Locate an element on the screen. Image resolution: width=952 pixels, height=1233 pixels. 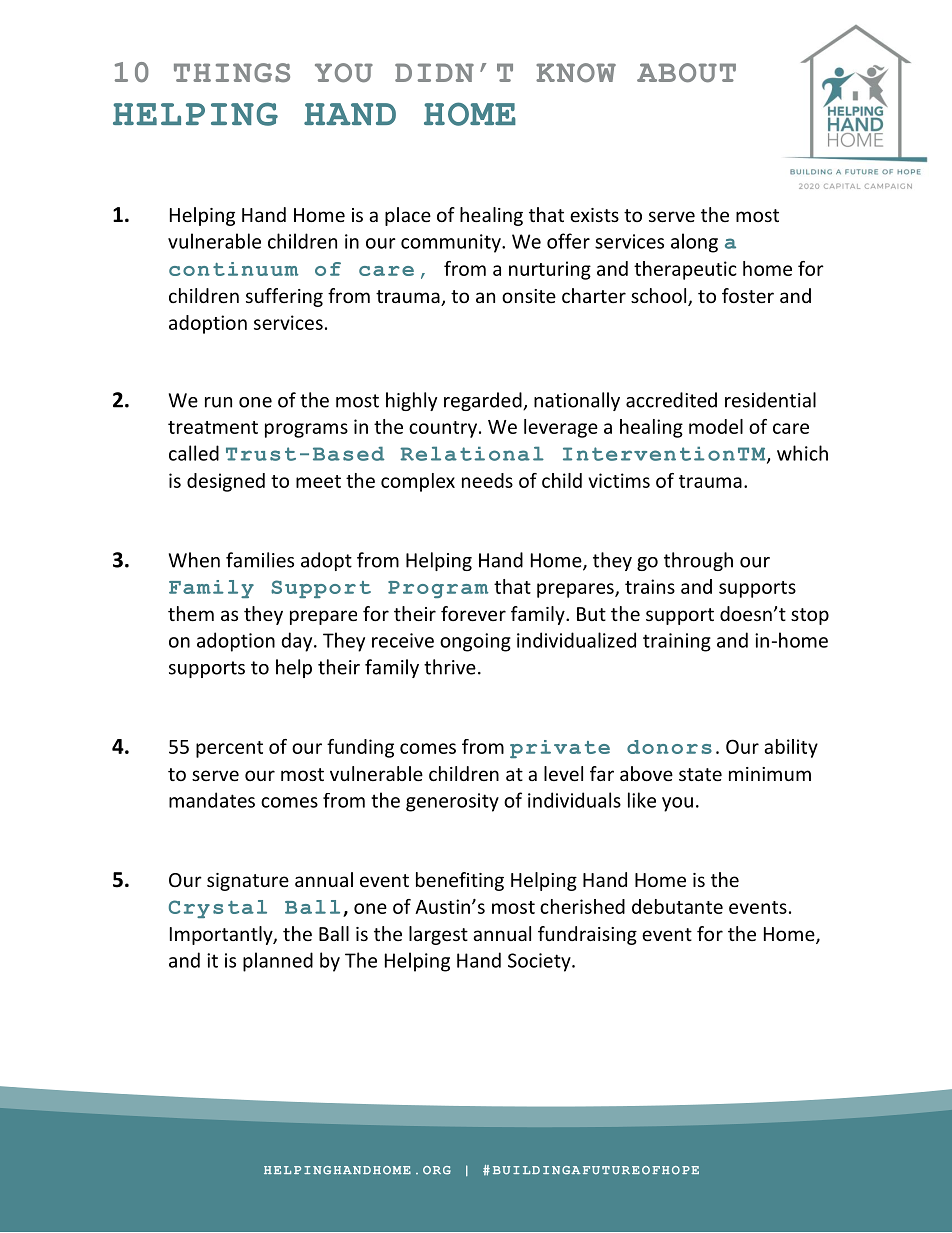
planned is located at coordinates (278, 962).
